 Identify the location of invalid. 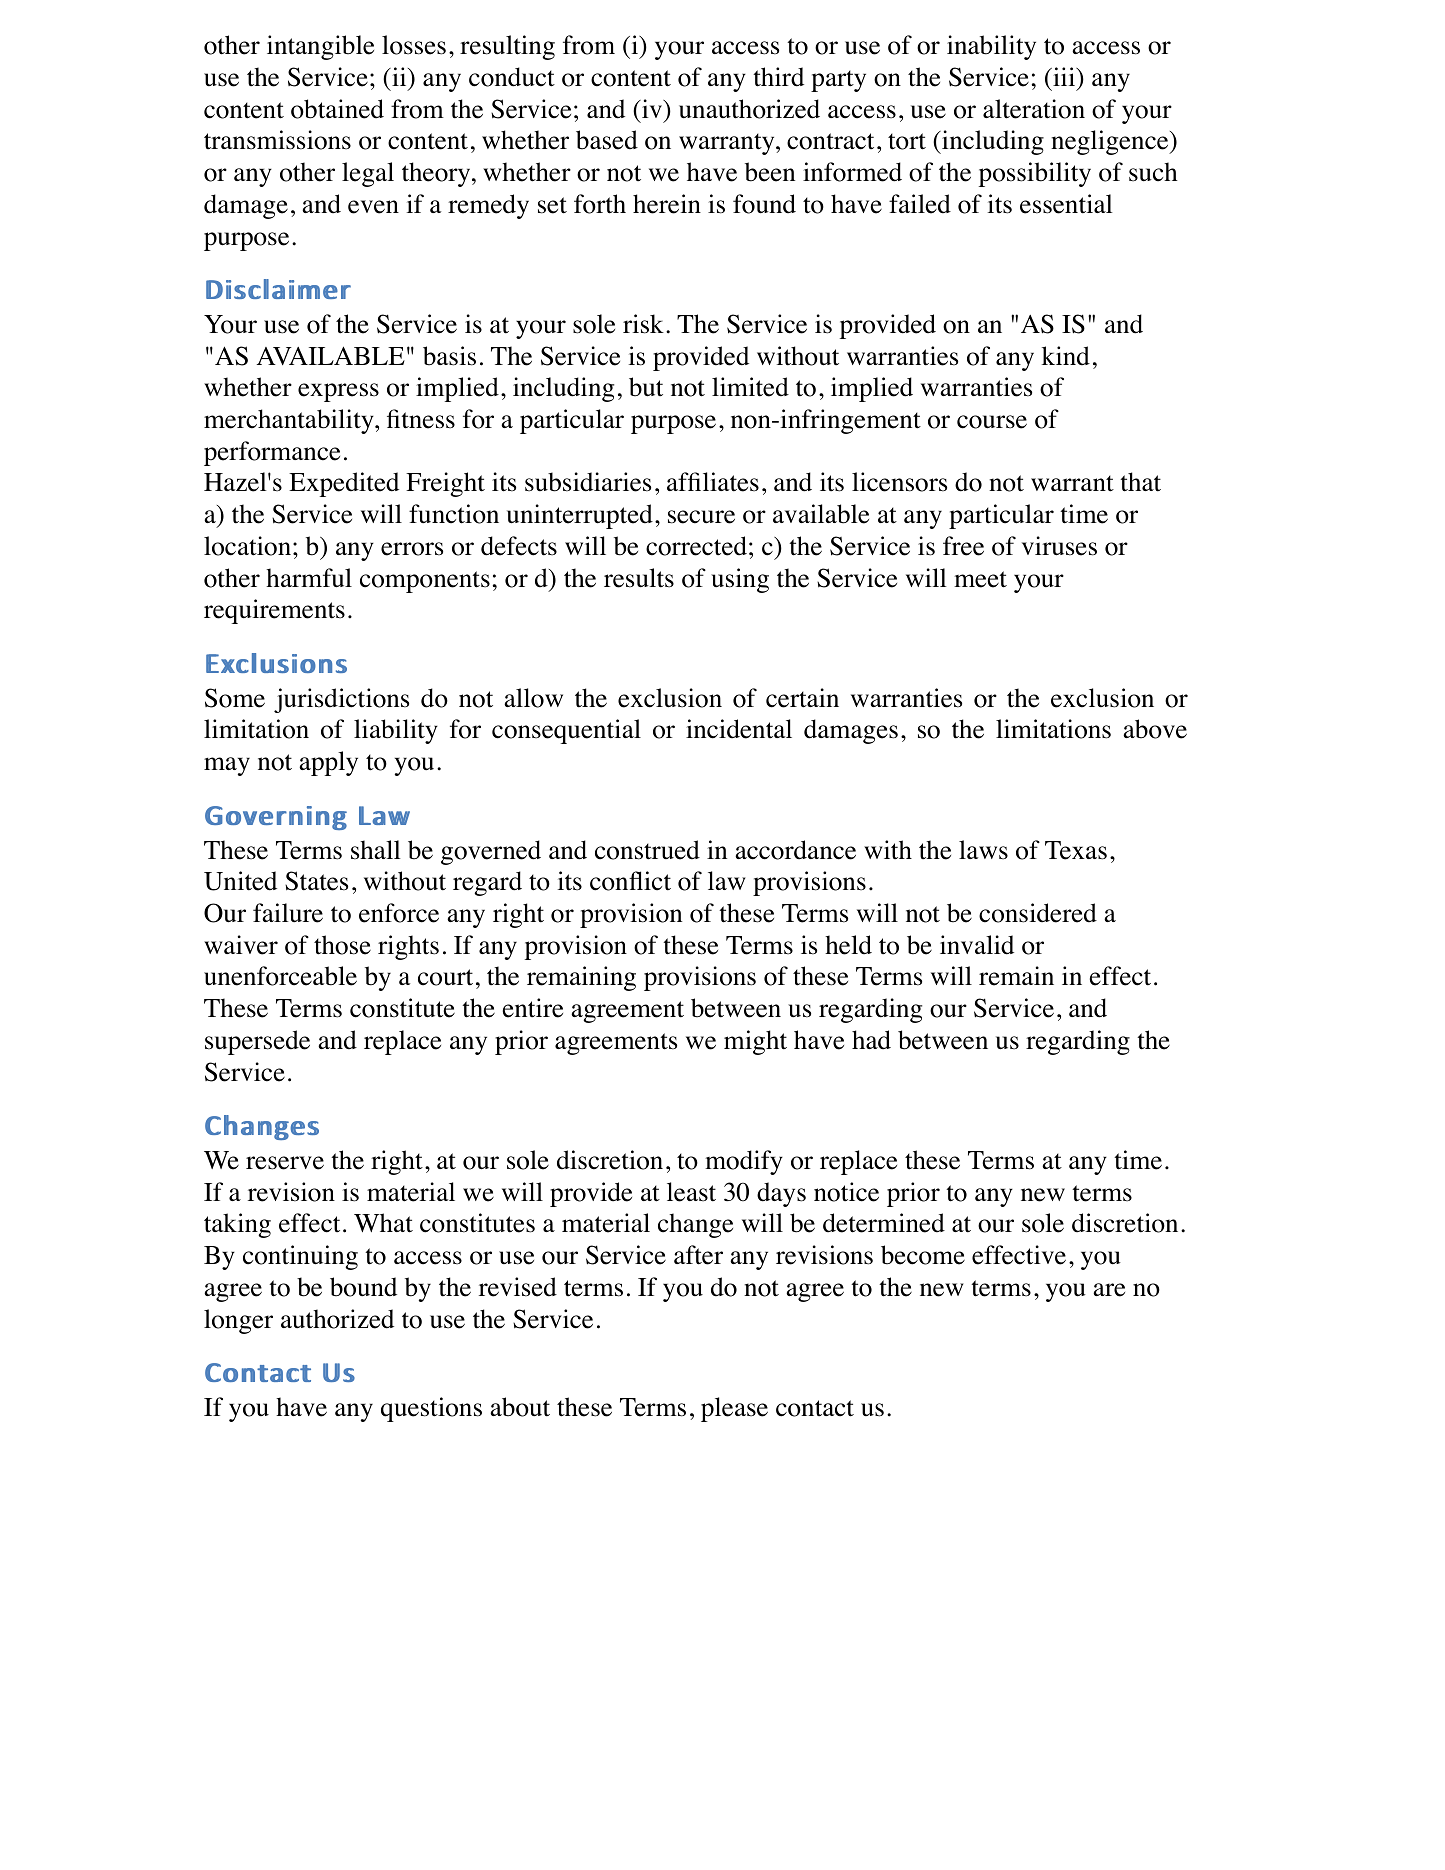
(977, 945).
